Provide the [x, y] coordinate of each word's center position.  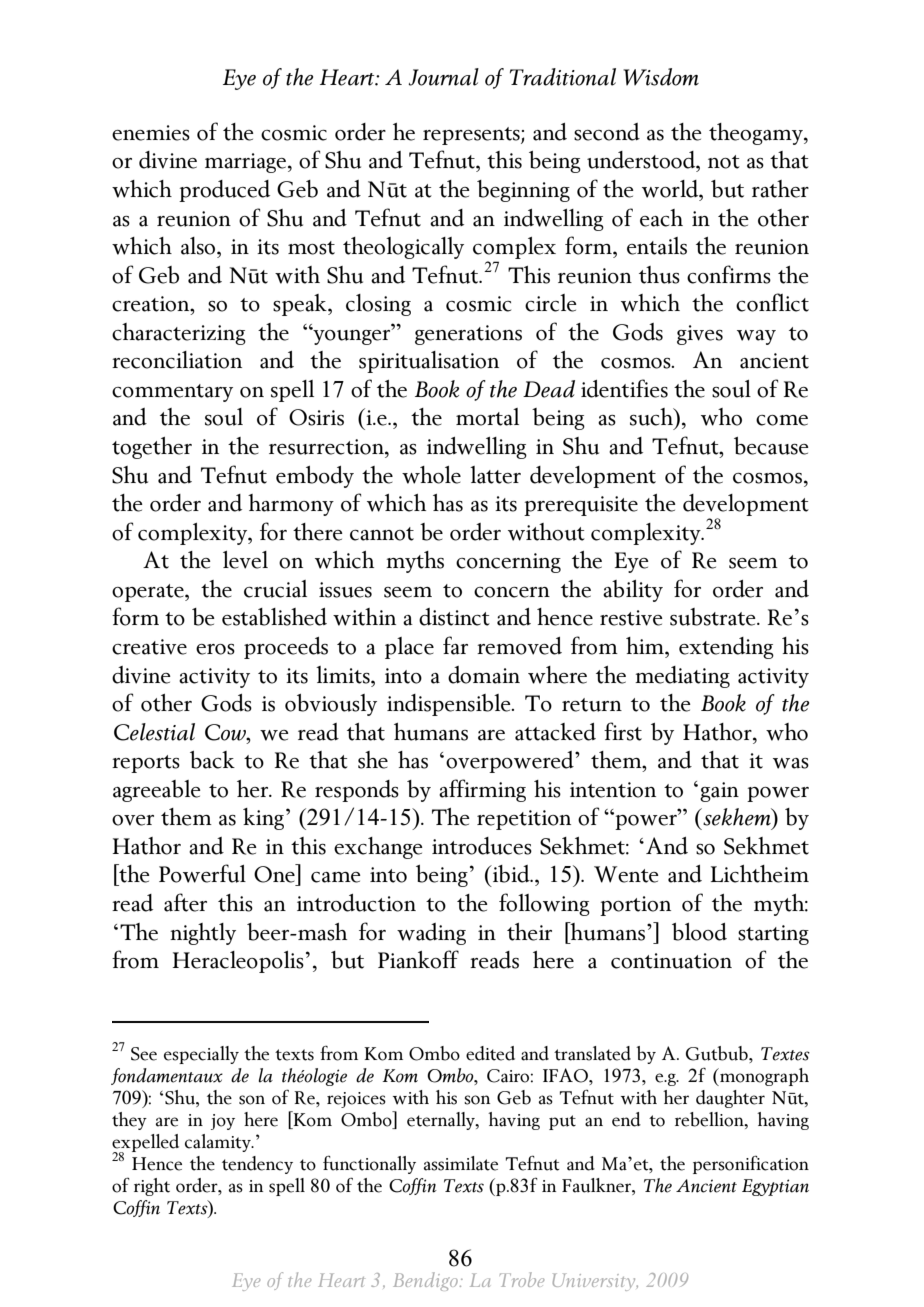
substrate [714, 617]
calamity [219, 1143]
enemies [151, 133]
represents [472, 136]
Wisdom [661, 77]
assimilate [461, 1163]
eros [215, 649]
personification [751, 1164]
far [455, 645]
